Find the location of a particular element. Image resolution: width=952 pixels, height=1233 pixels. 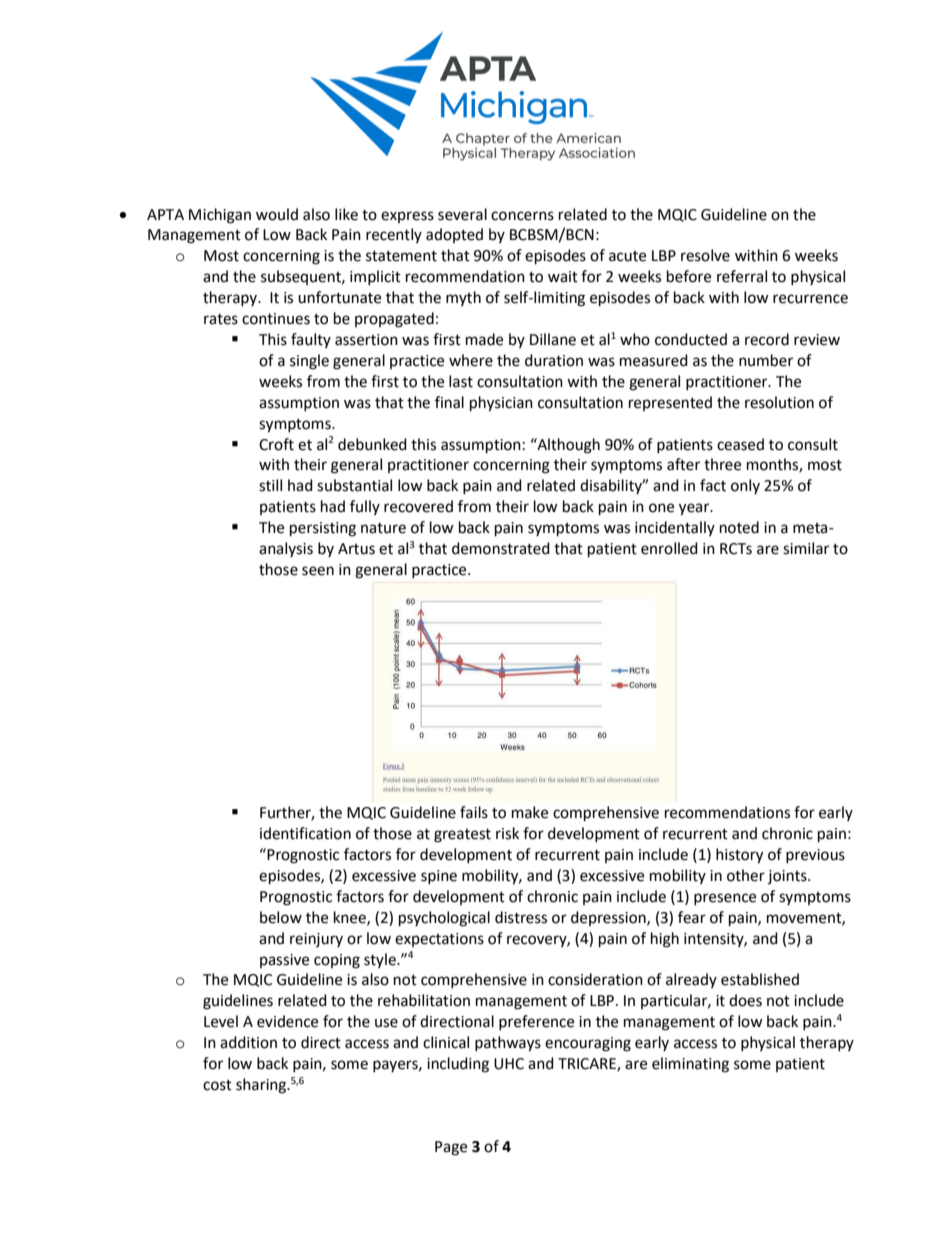

demonstrated is located at coordinates (501, 548).
